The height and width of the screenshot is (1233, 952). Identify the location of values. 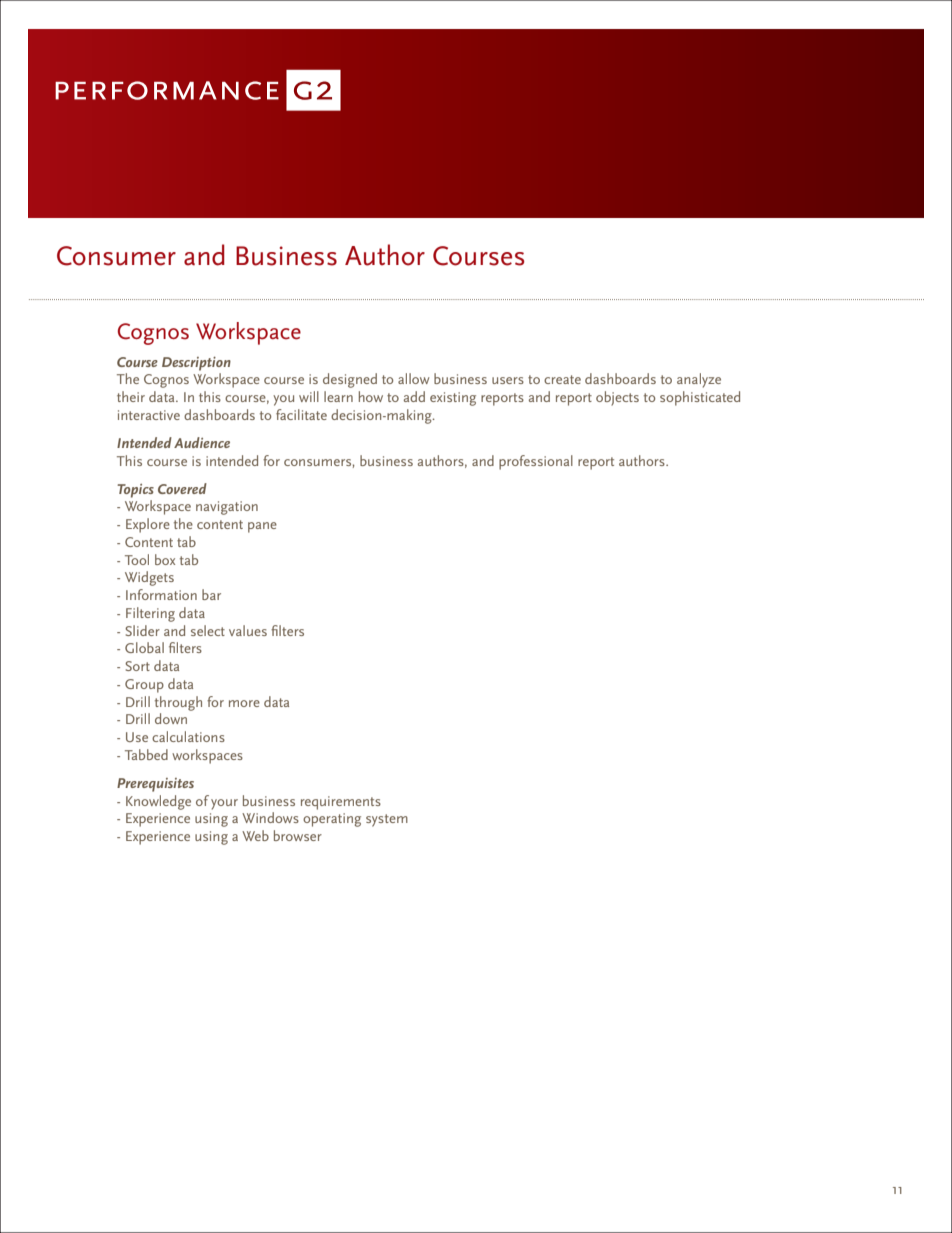
(248, 630).
